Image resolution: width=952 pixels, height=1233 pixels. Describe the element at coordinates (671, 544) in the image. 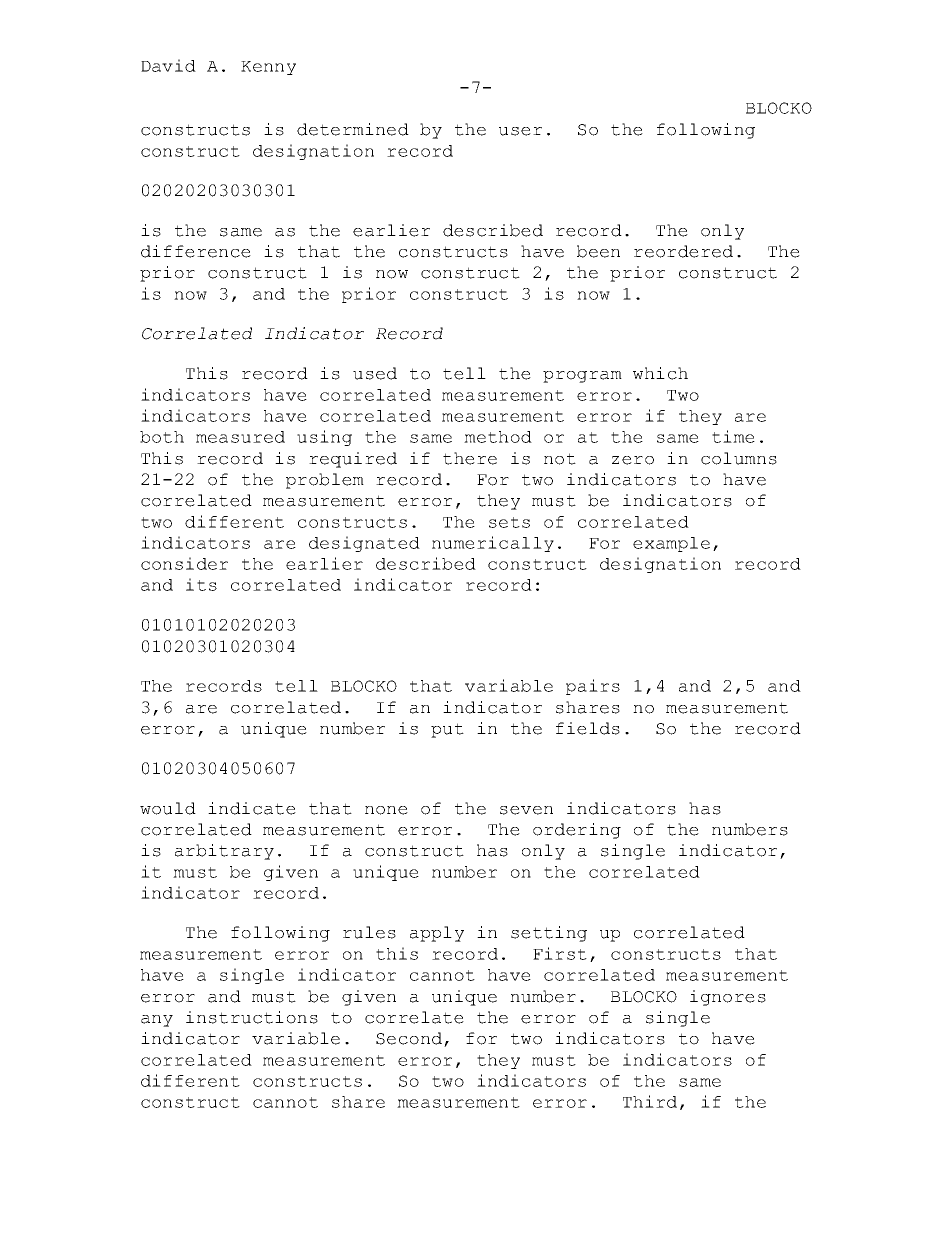

I see `example` at that location.
